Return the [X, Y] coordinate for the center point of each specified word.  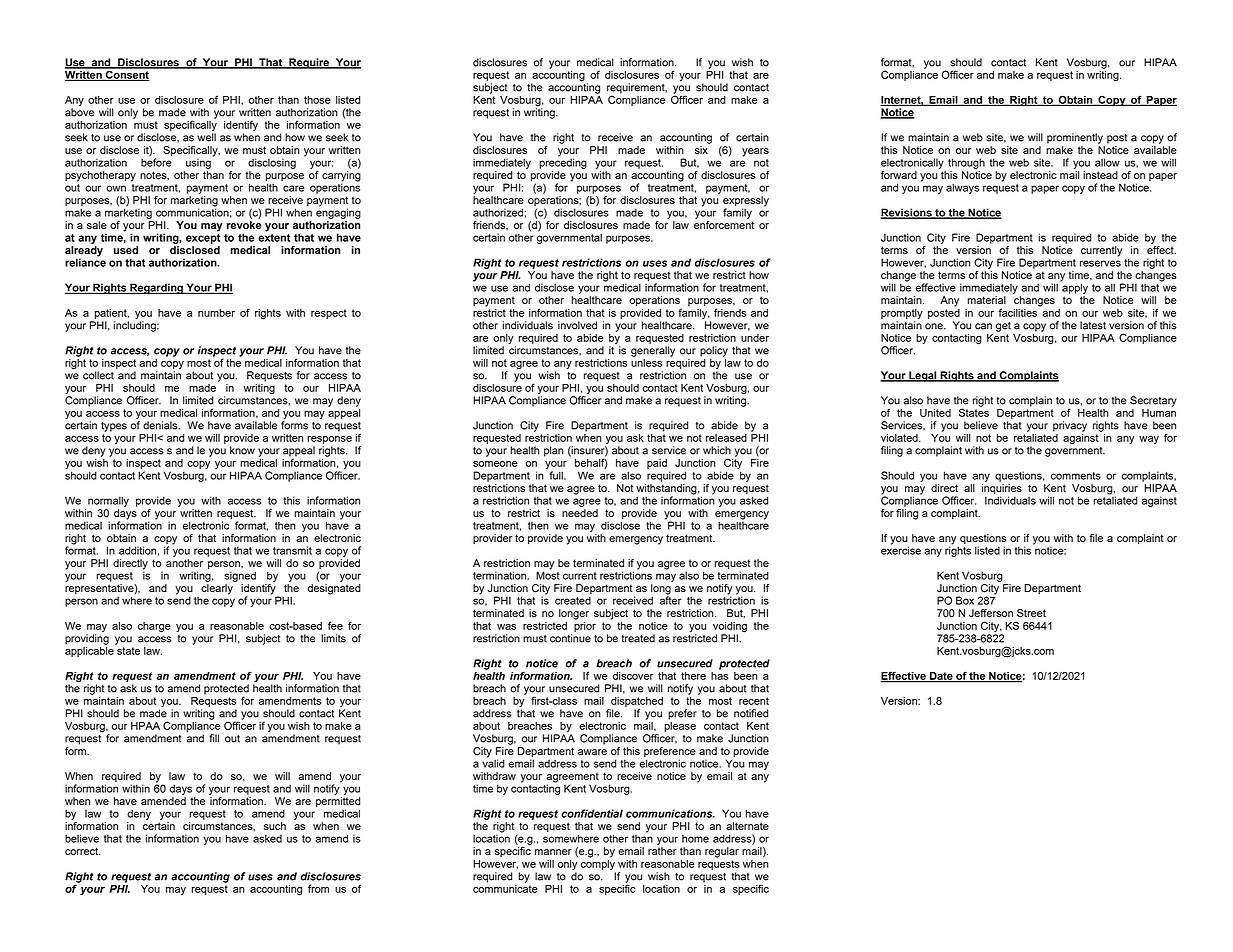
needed [580, 513]
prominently [1075, 138]
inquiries [1002, 490]
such [275, 826]
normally [108, 501]
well [206, 137]
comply [598, 863]
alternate [747, 826]
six [701, 150]
